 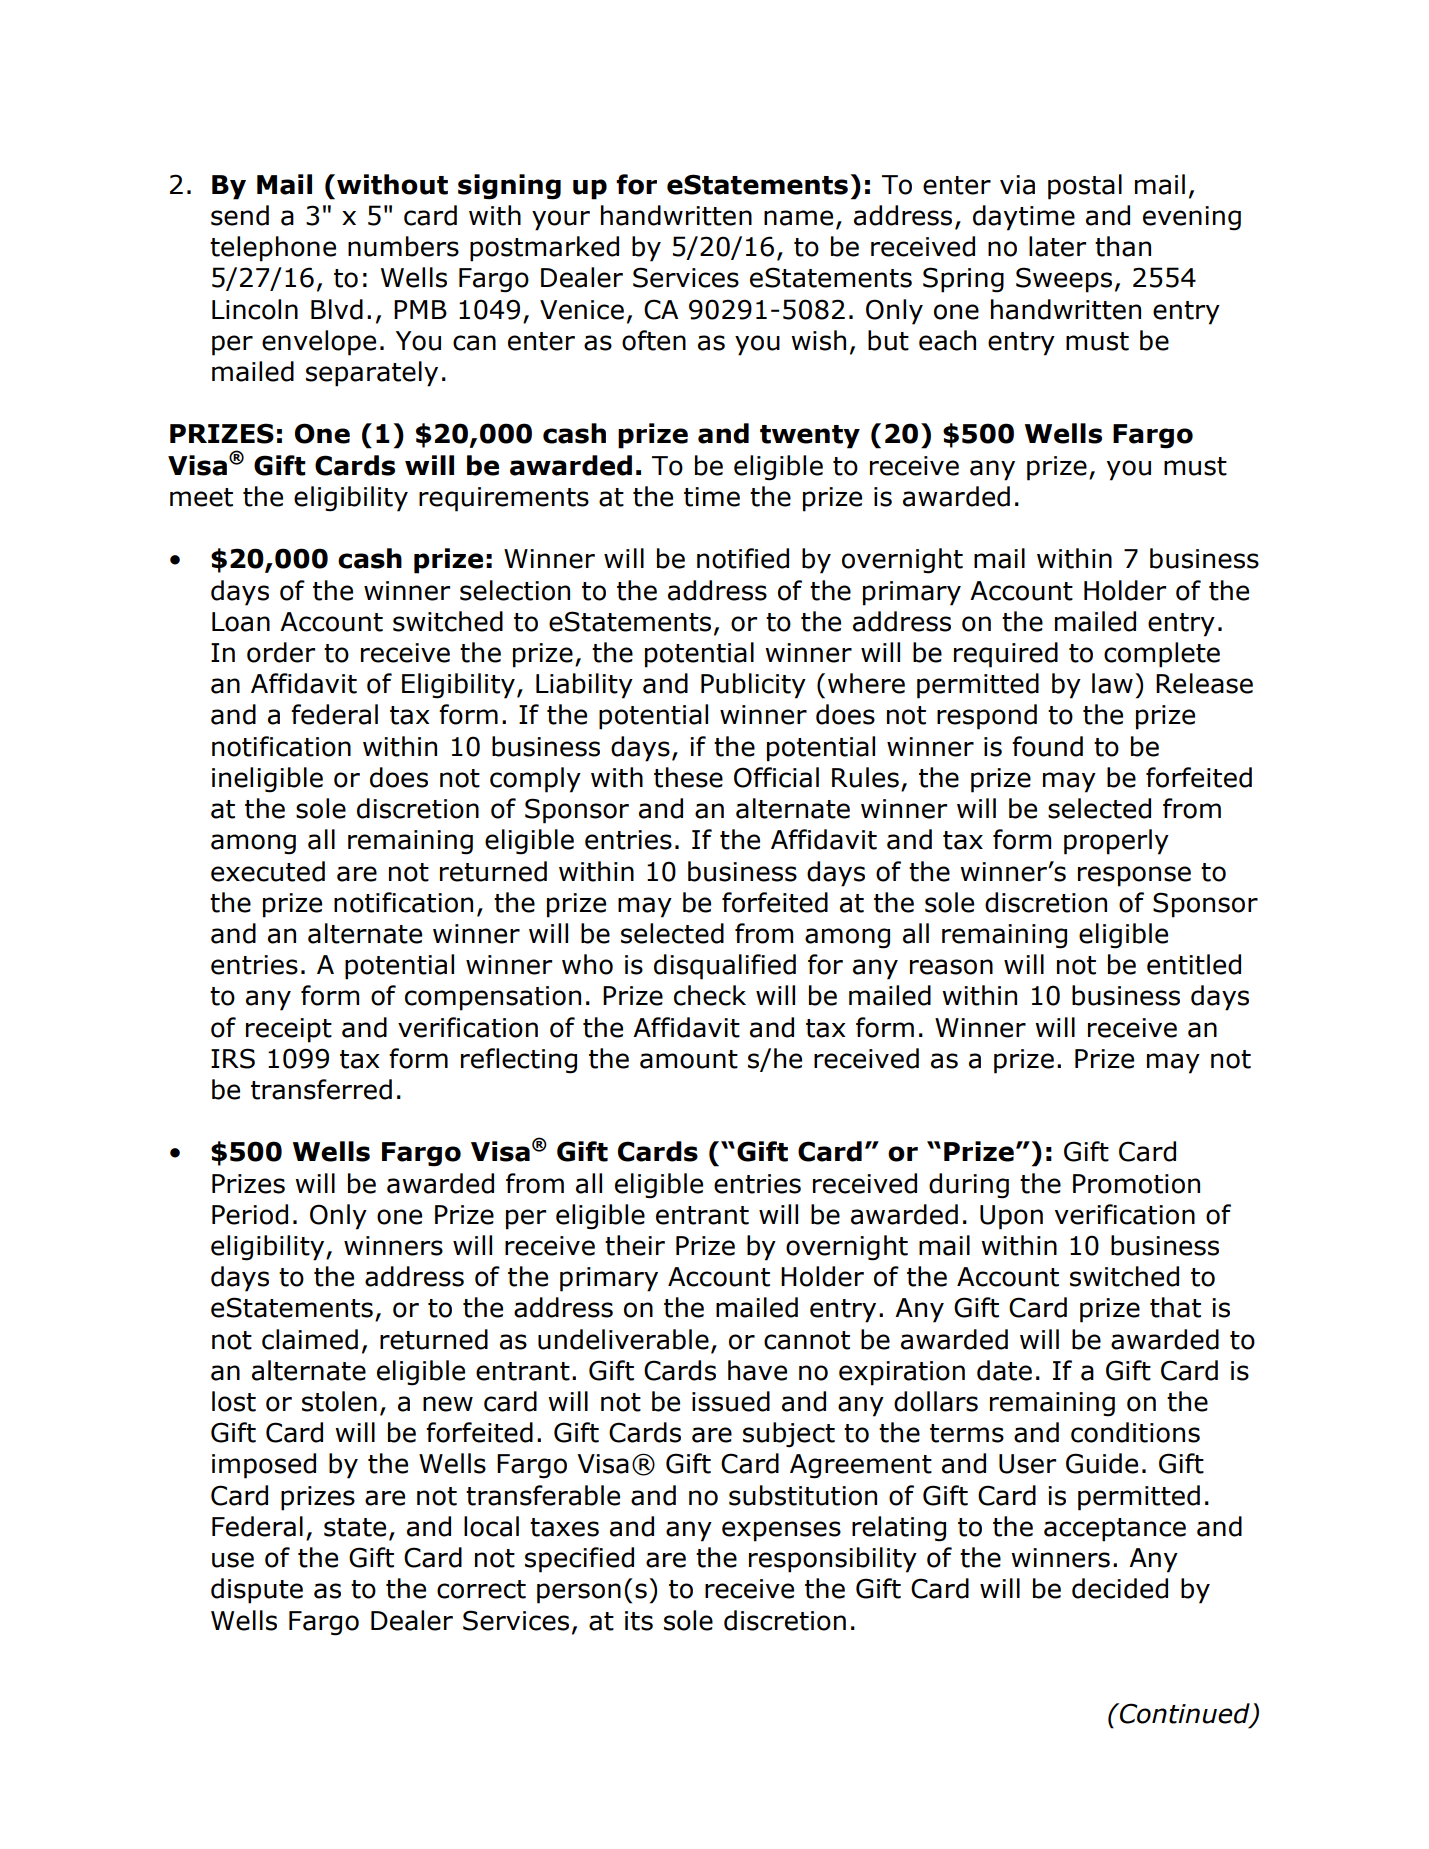 What do you see at coordinates (743, 558) in the screenshot?
I see `notified` at bounding box center [743, 558].
